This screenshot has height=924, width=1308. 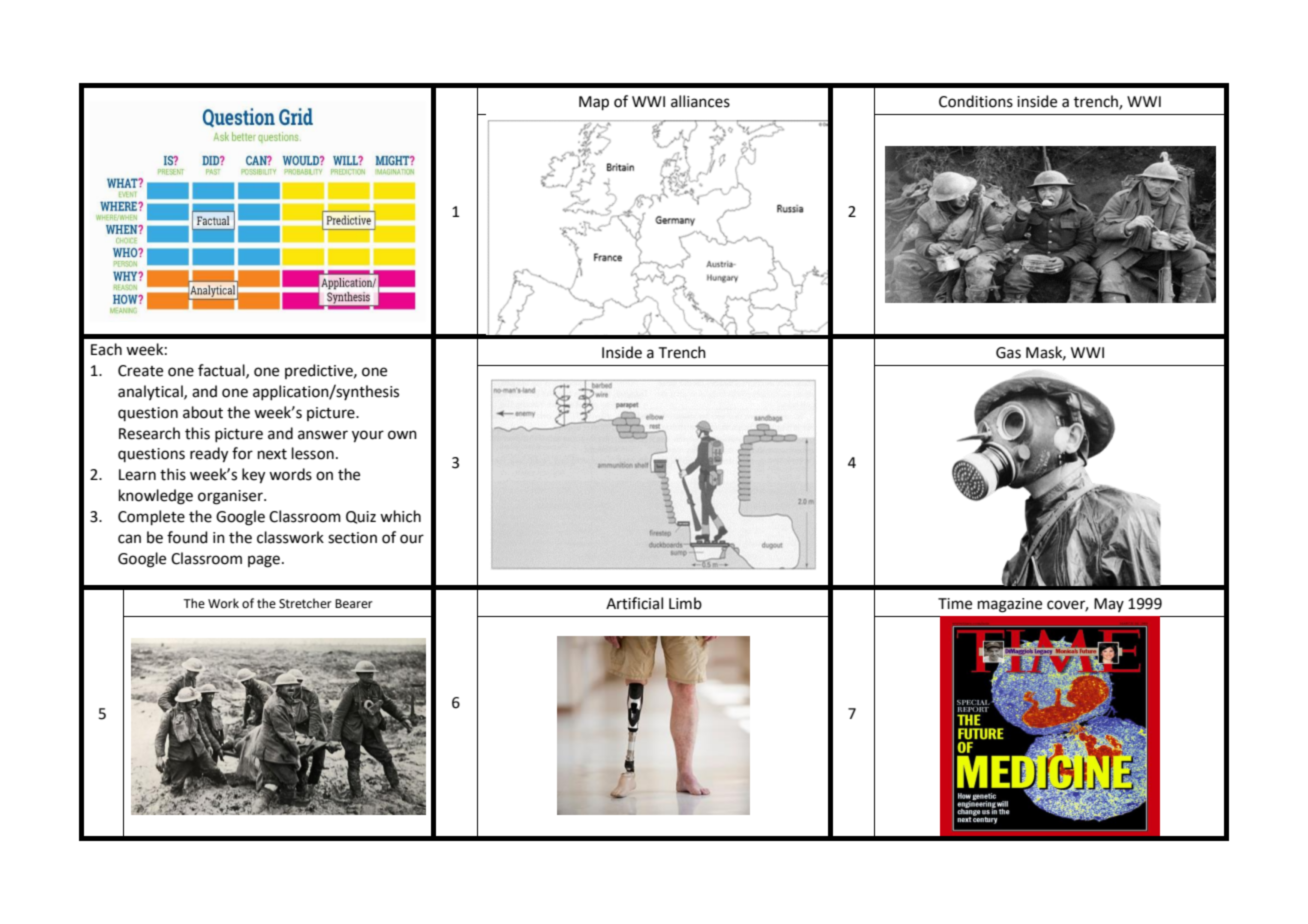 What do you see at coordinates (1008, 353) in the screenshot?
I see `Gas` at bounding box center [1008, 353].
